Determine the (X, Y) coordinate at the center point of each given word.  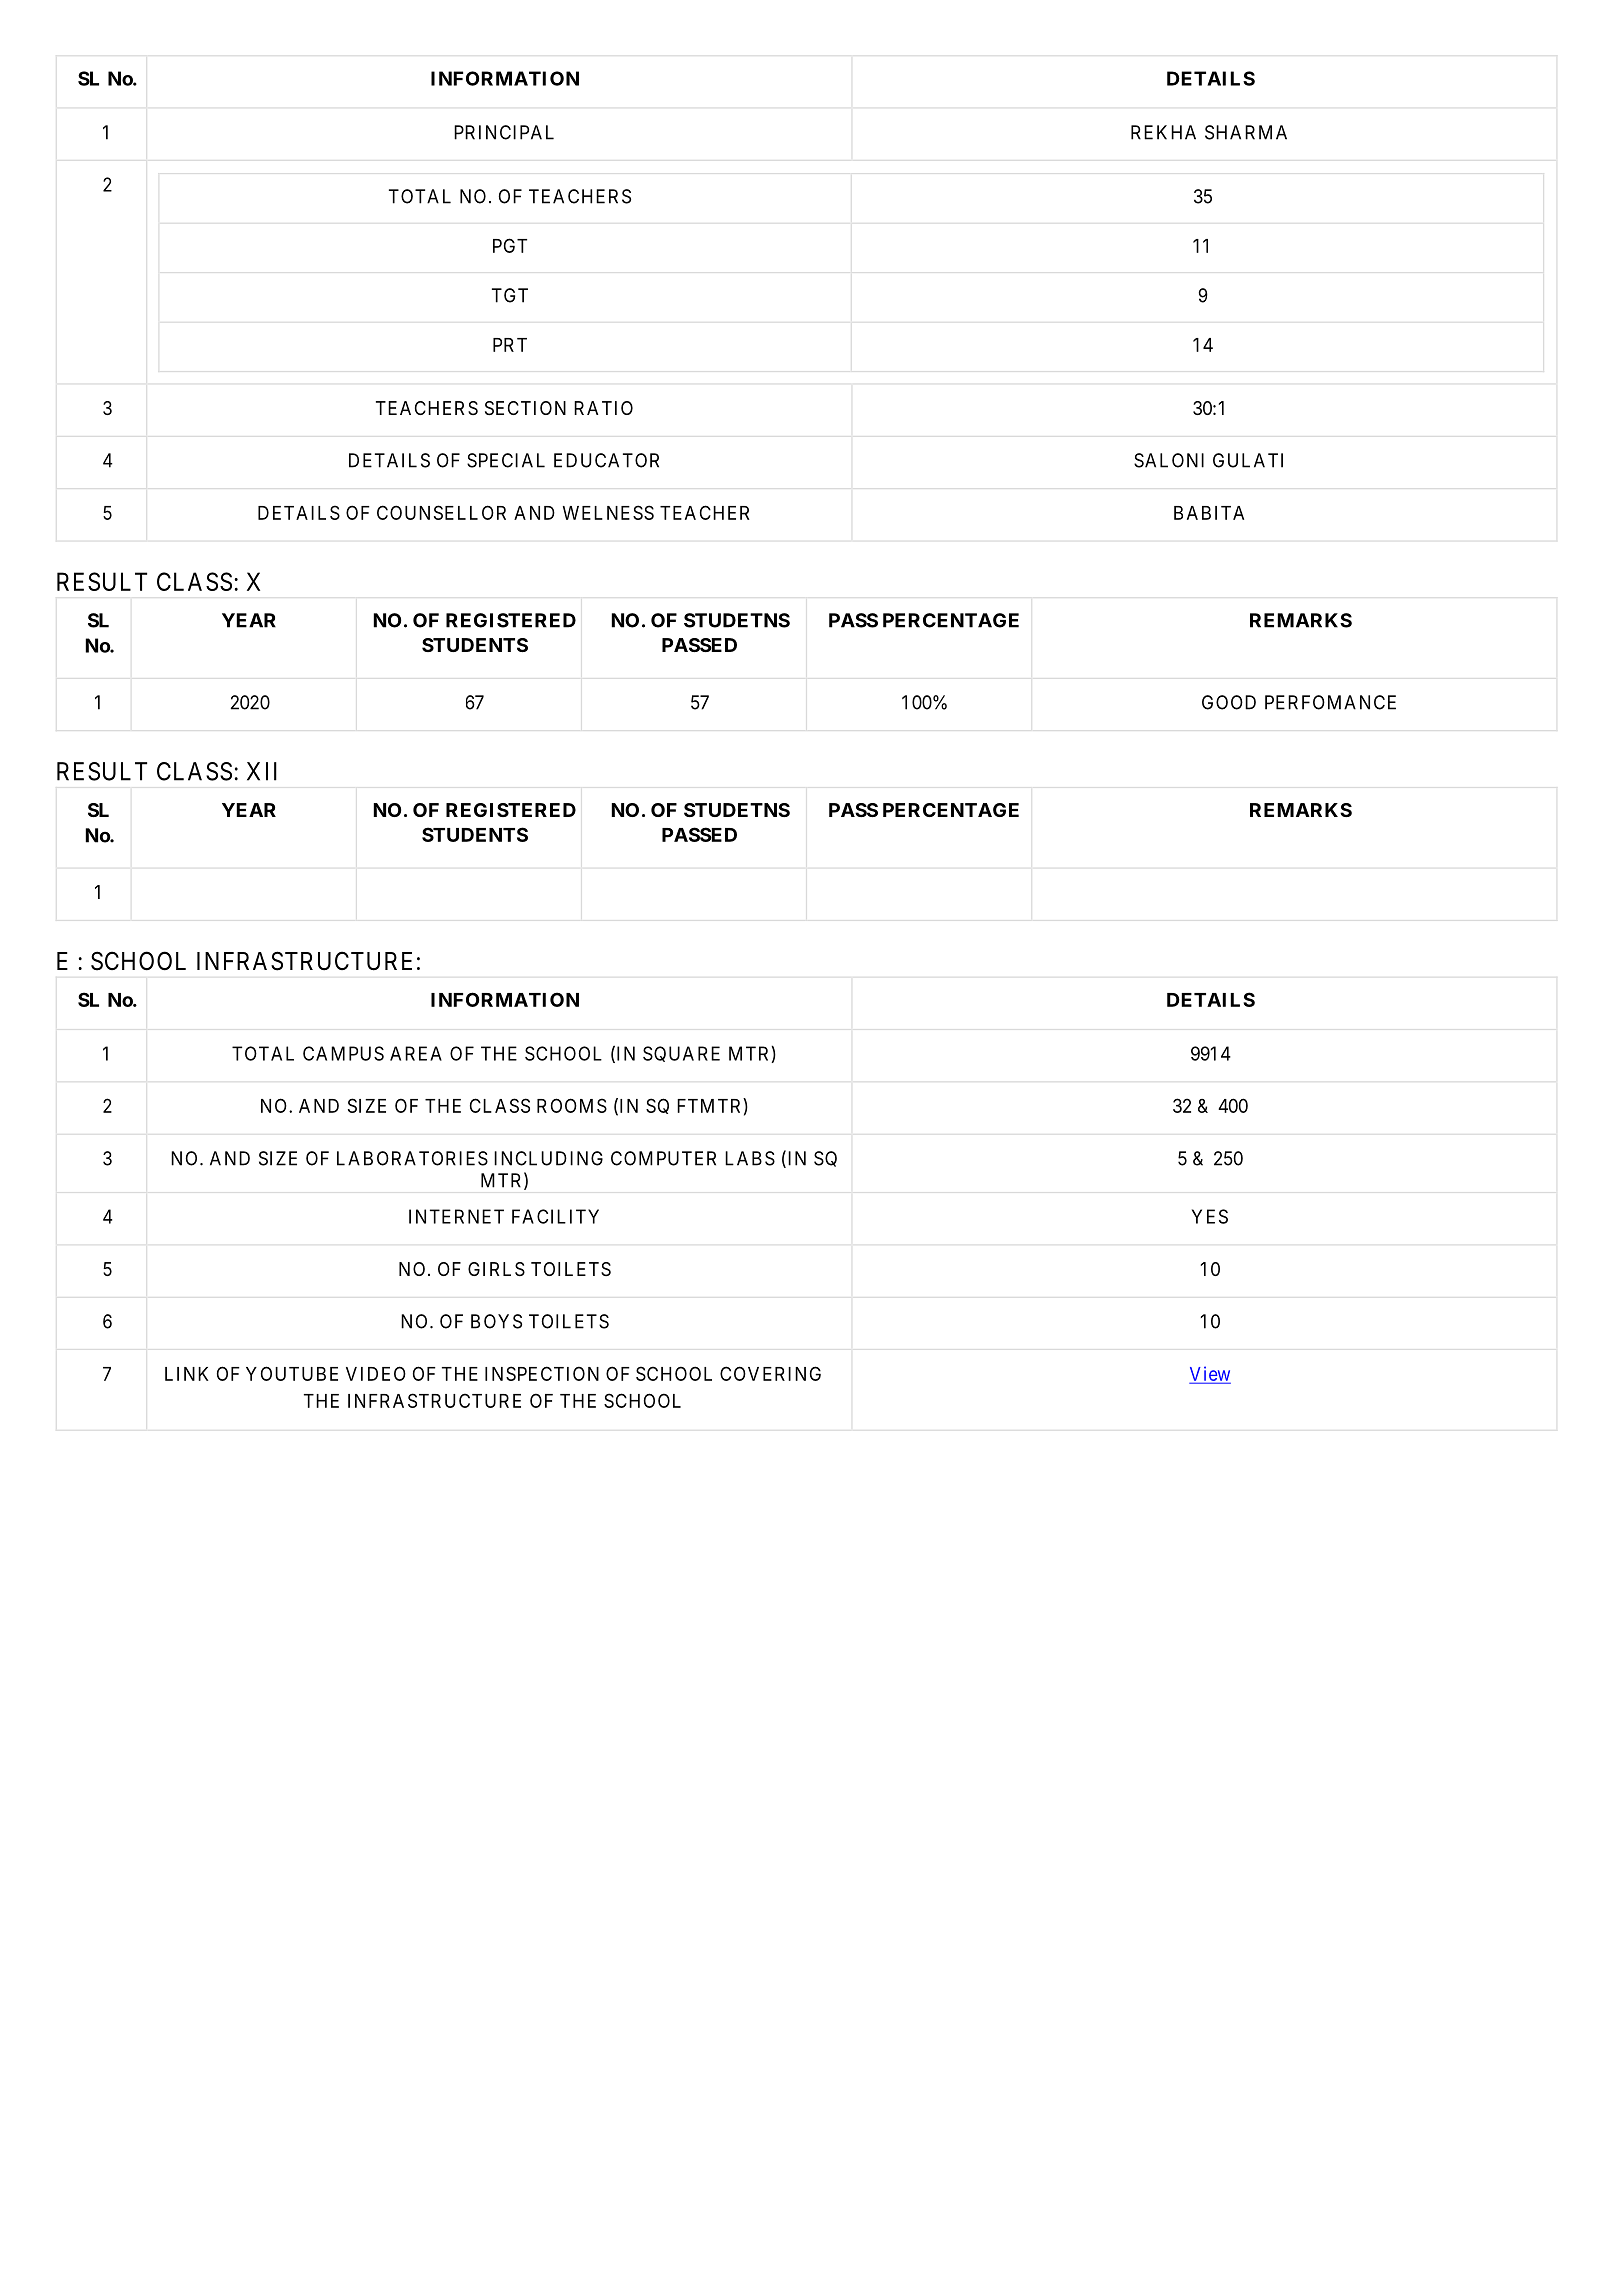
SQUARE (681, 1054)
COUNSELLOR (441, 512)
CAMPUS (343, 1053)
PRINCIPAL (504, 132)
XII (262, 771)
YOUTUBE (292, 1373)
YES (1210, 1216)
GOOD (1229, 702)
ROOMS (572, 1105)
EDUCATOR (606, 460)
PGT (510, 245)
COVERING (770, 1373)
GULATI (1248, 460)
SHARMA (1246, 132)
